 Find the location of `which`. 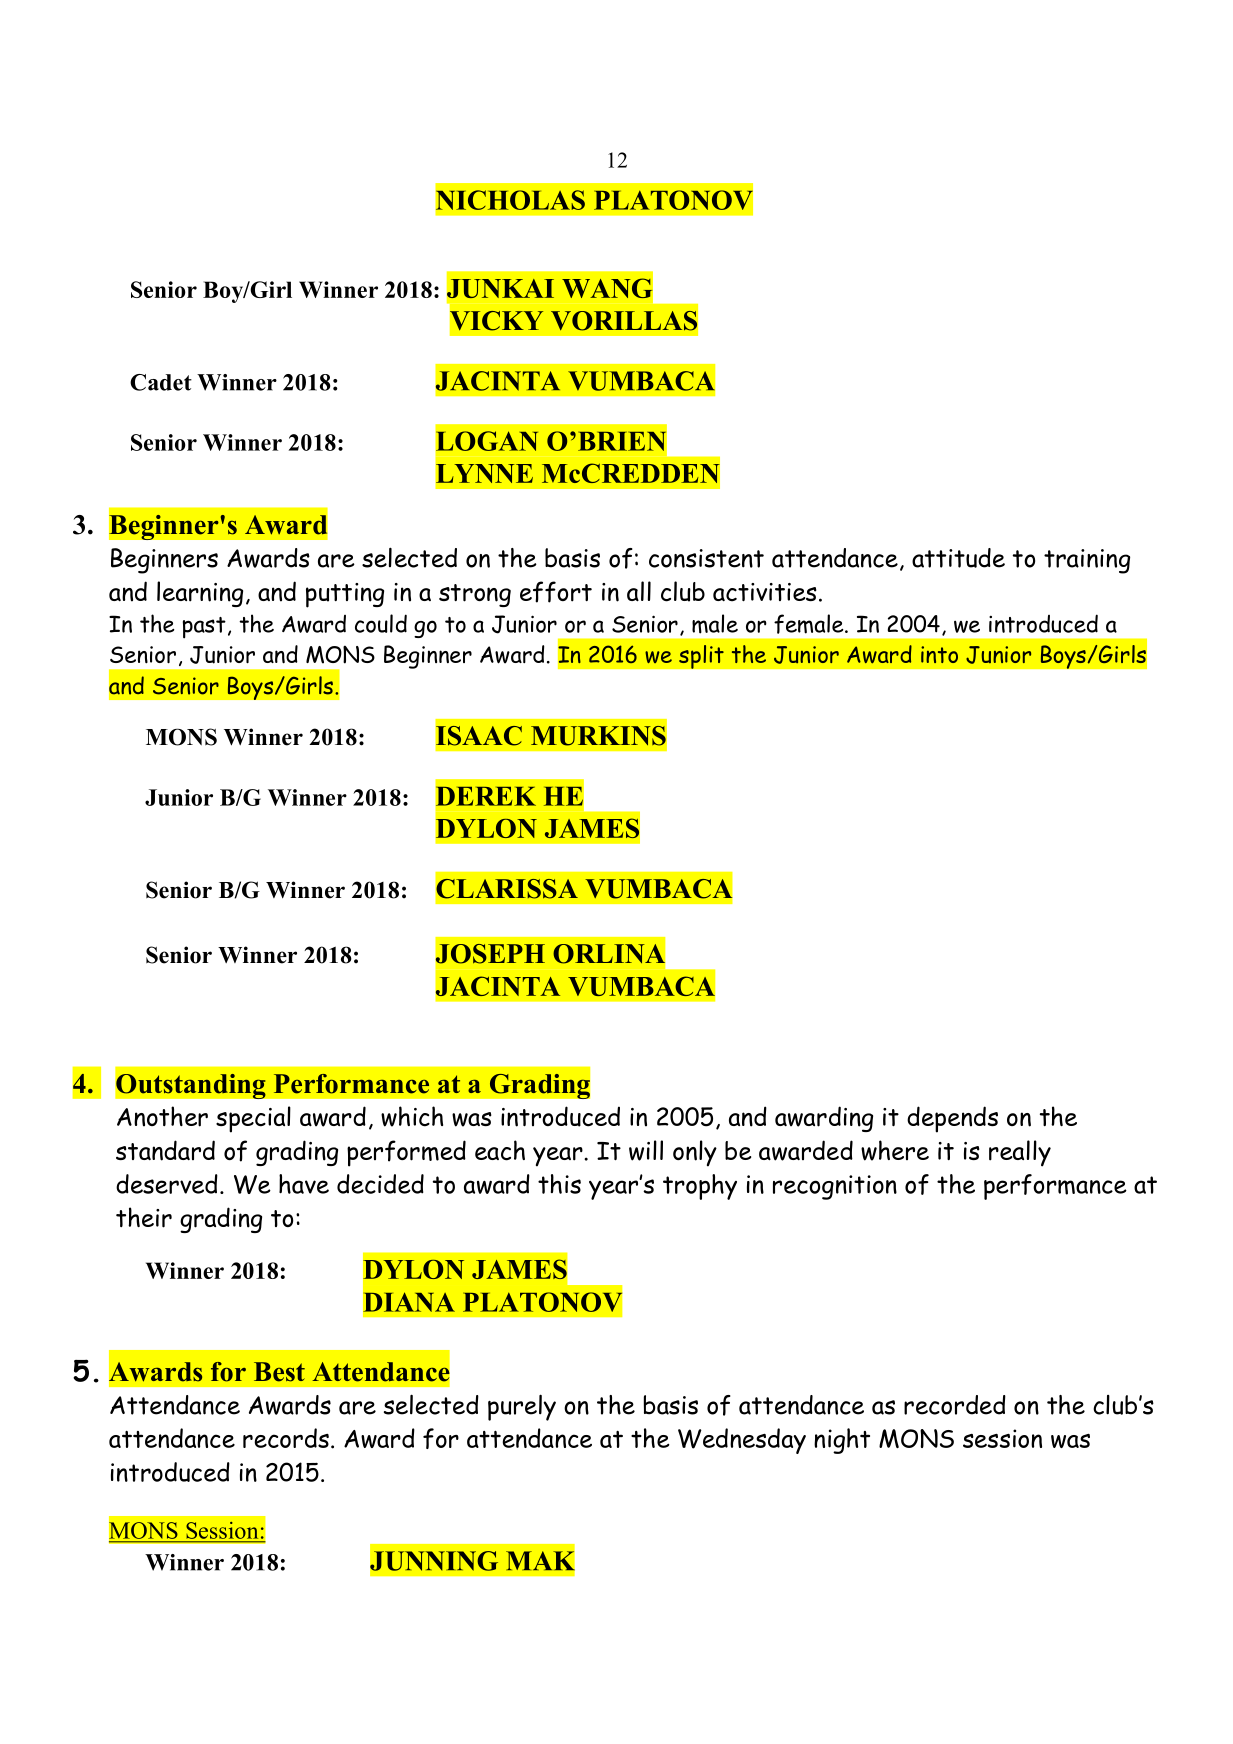

which is located at coordinates (412, 1116).
